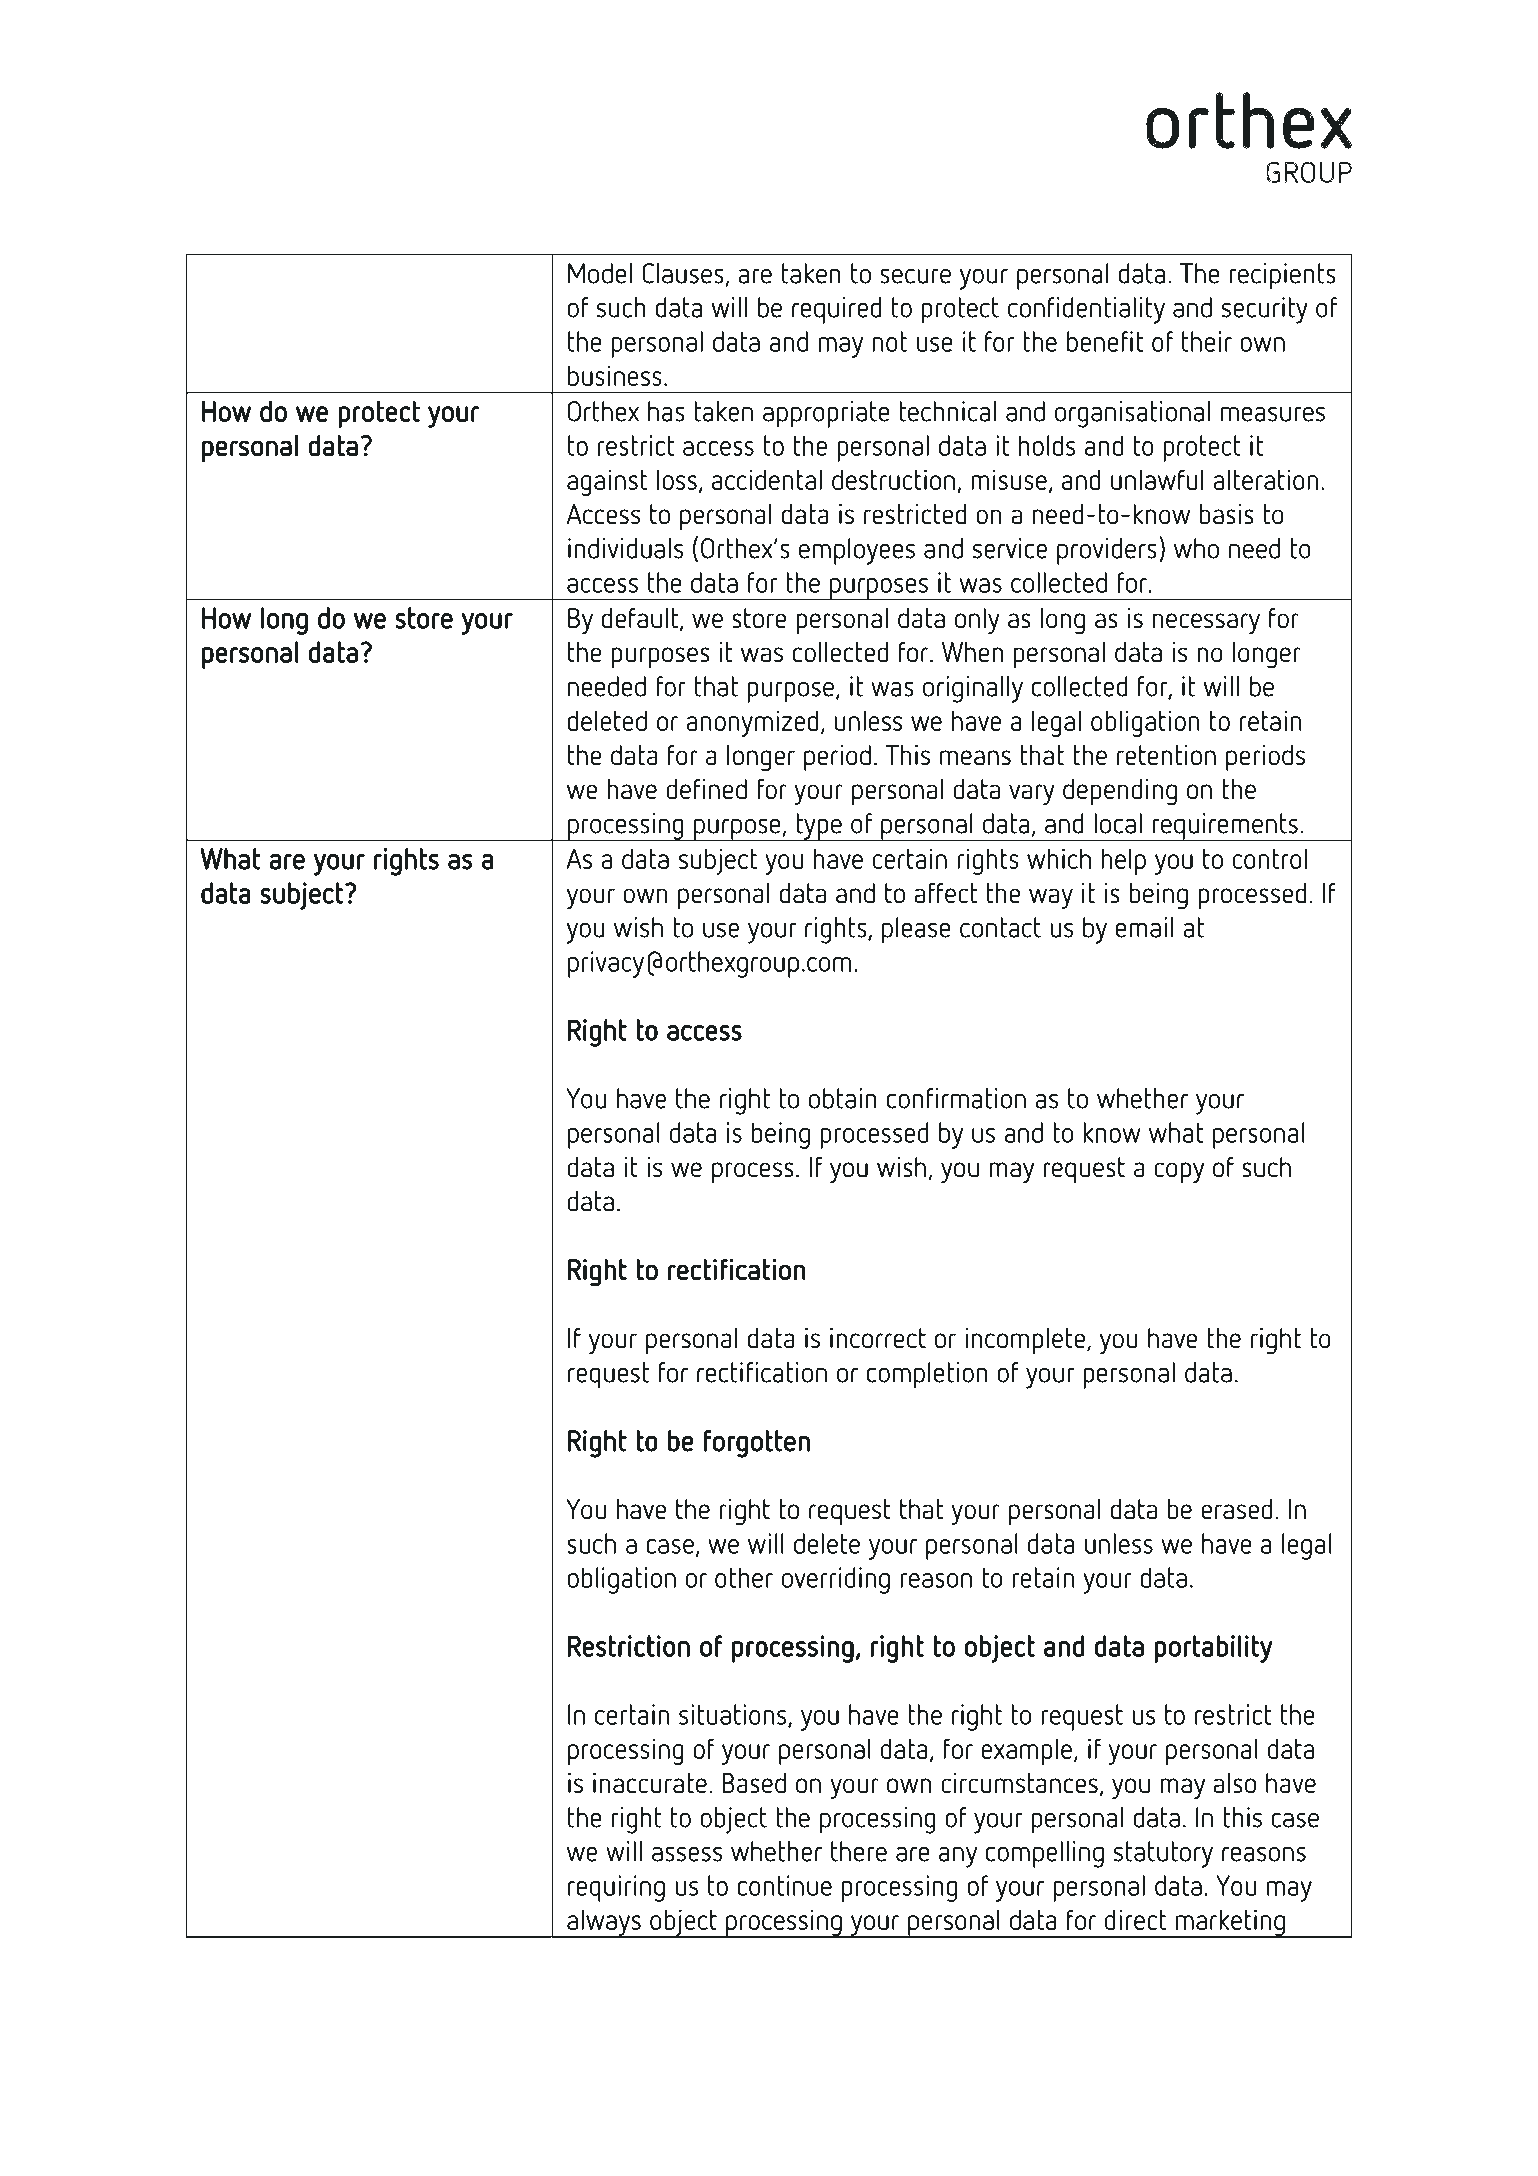  What do you see at coordinates (915, 276) in the page?
I see `secure` at bounding box center [915, 276].
